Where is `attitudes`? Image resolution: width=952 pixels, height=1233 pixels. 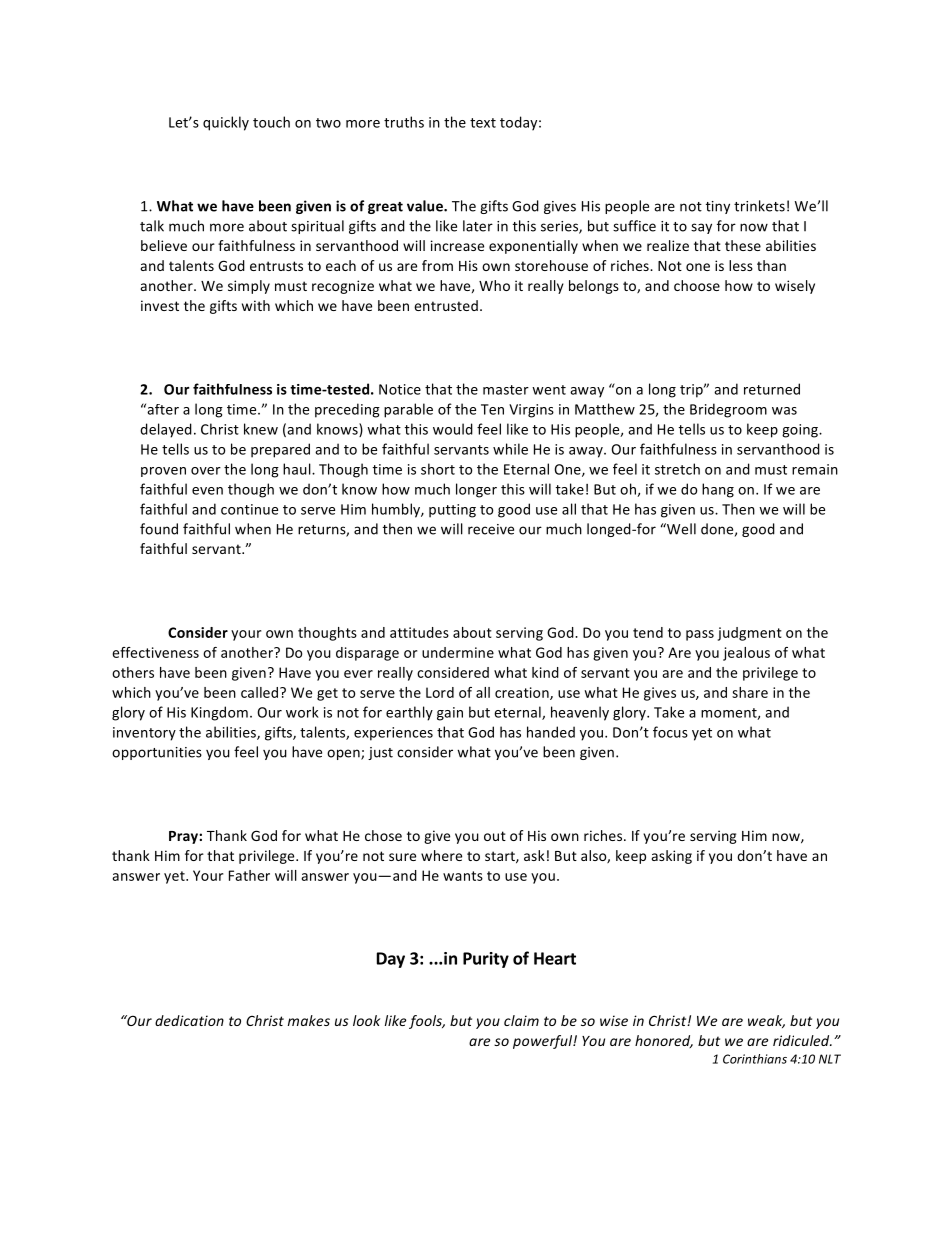 attitudes is located at coordinates (419, 632).
